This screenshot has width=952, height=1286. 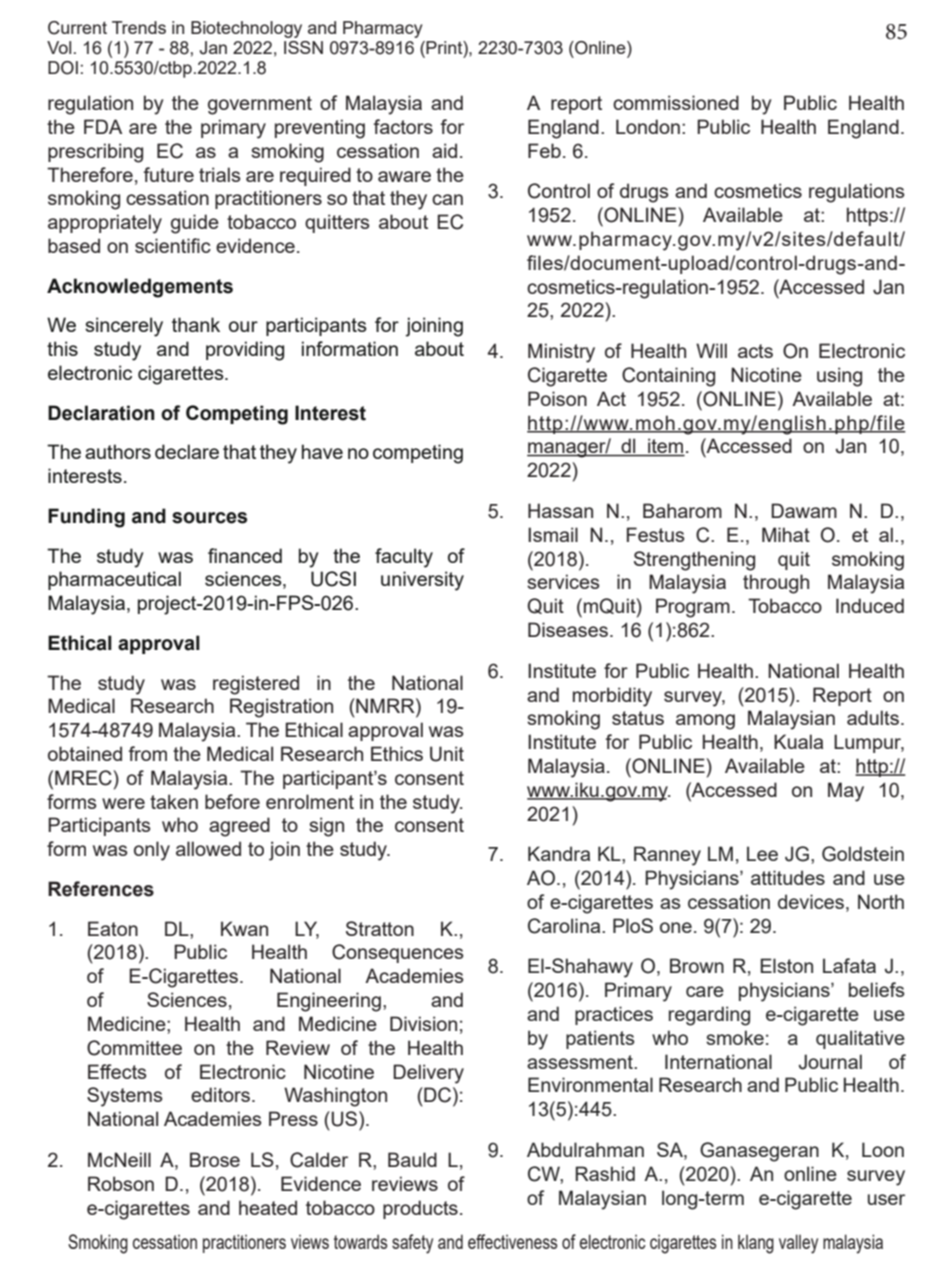 What do you see at coordinates (187, 451) in the screenshot?
I see `declare` at bounding box center [187, 451].
